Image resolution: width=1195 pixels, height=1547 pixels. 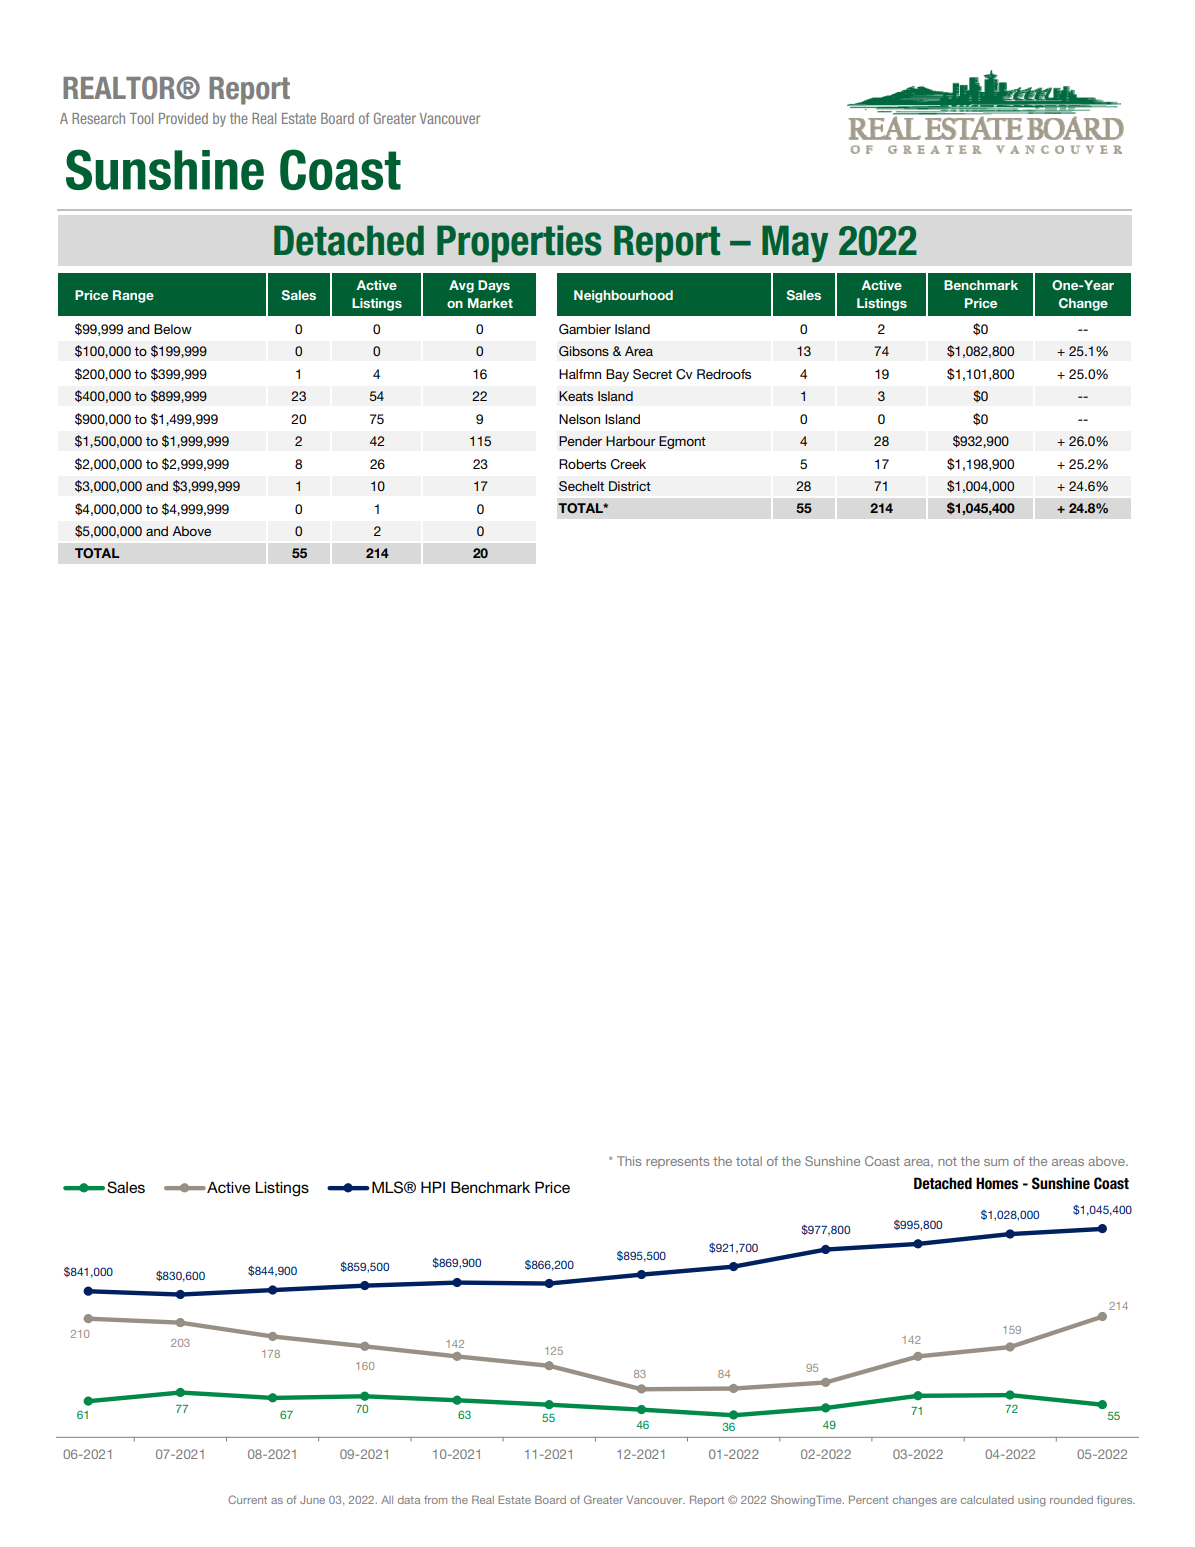 What do you see at coordinates (519, 243) in the screenshot?
I see `Properties` at bounding box center [519, 243].
